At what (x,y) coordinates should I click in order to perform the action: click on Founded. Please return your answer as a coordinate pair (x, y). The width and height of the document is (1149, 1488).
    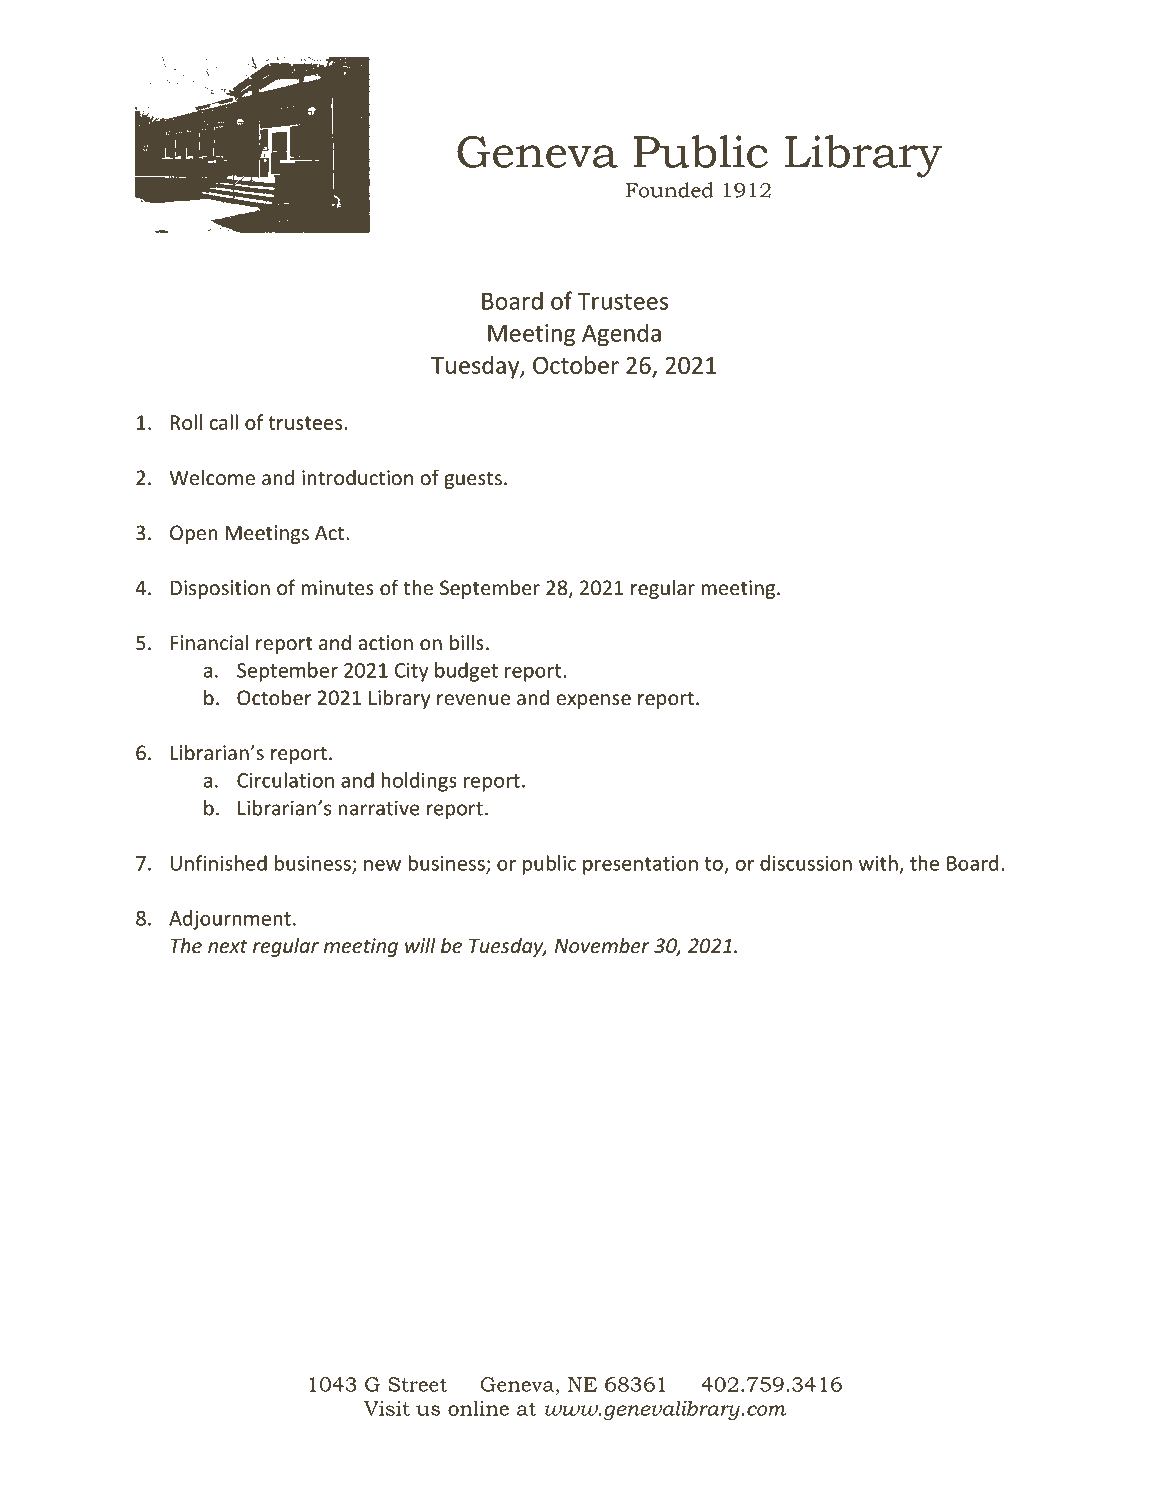
    Looking at the image, I should click on (670, 190).
